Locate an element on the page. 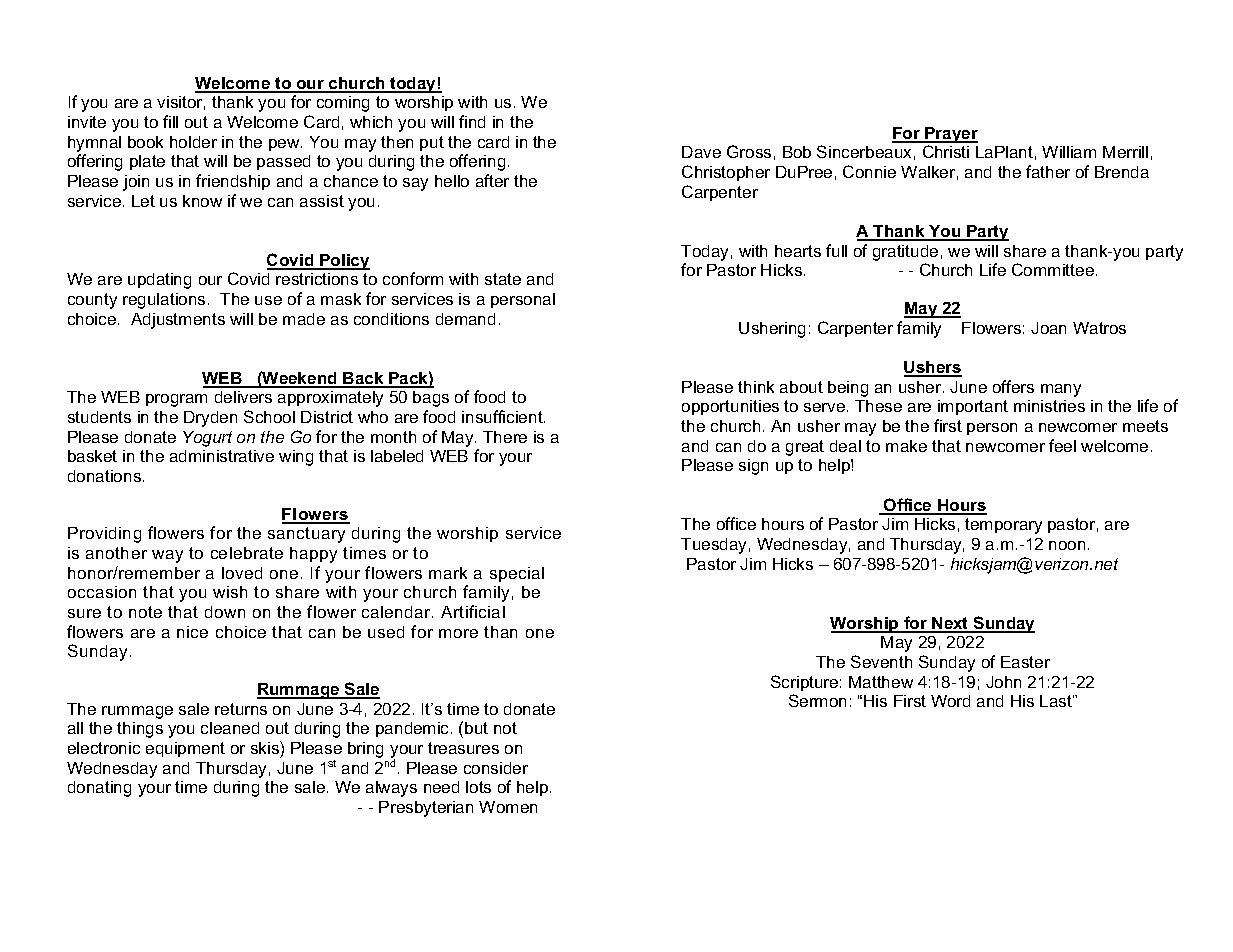  Next is located at coordinates (951, 624).
